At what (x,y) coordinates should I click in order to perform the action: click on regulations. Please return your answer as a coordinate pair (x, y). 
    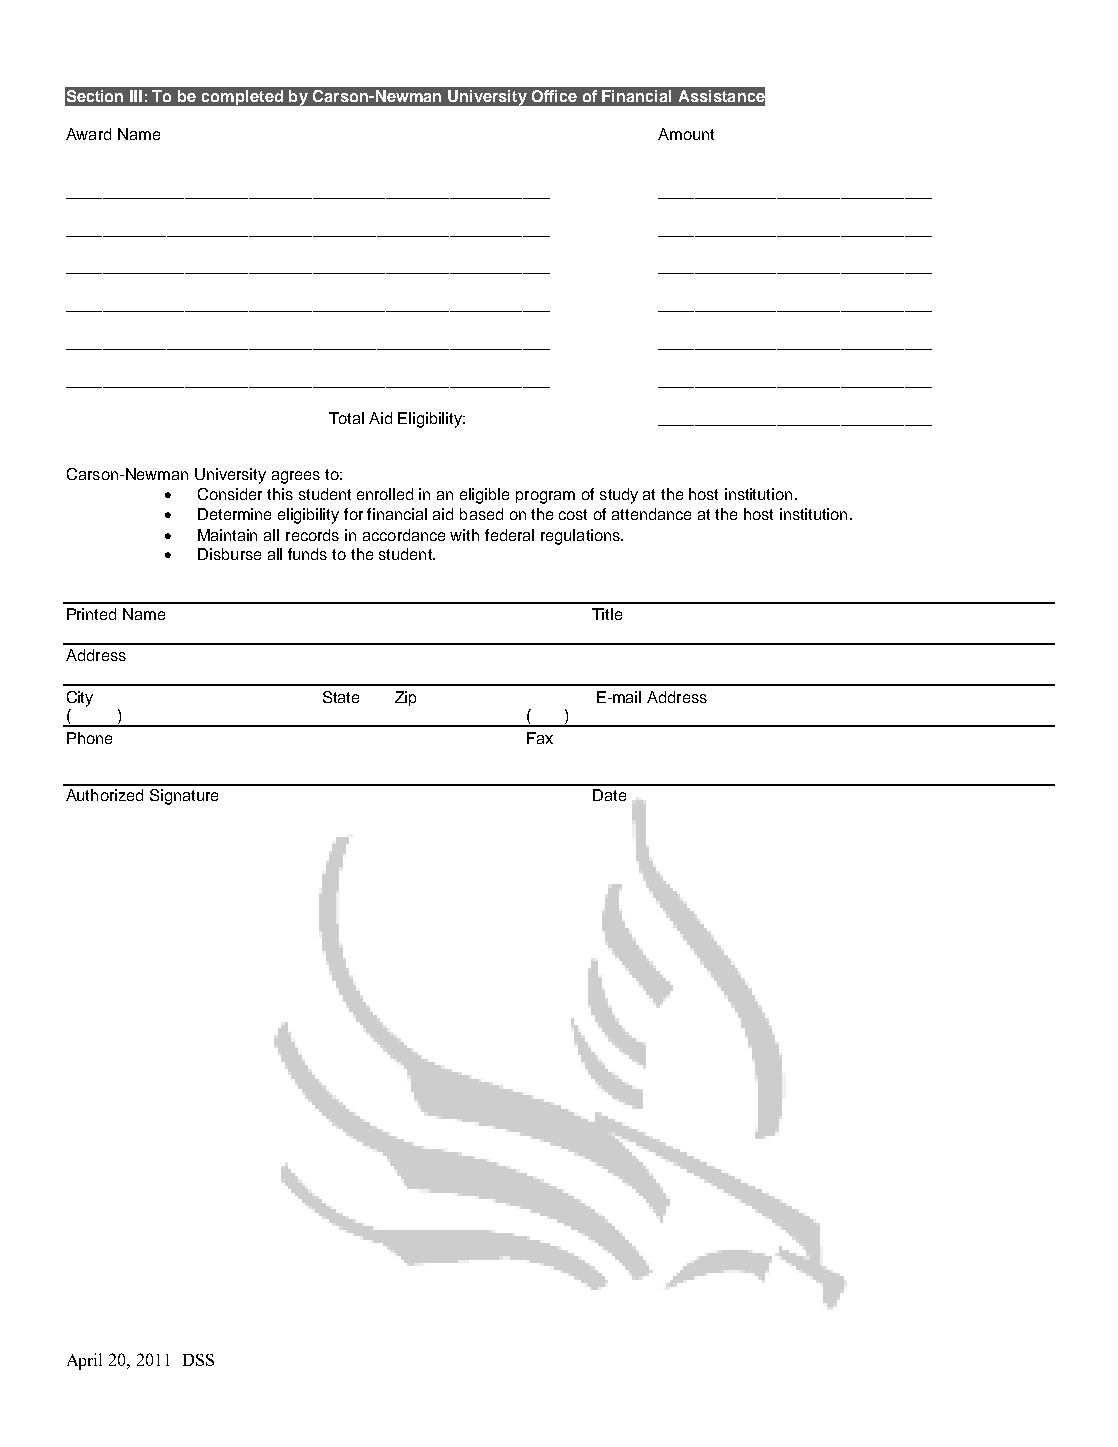
    Looking at the image, I should click on (581, 537).
